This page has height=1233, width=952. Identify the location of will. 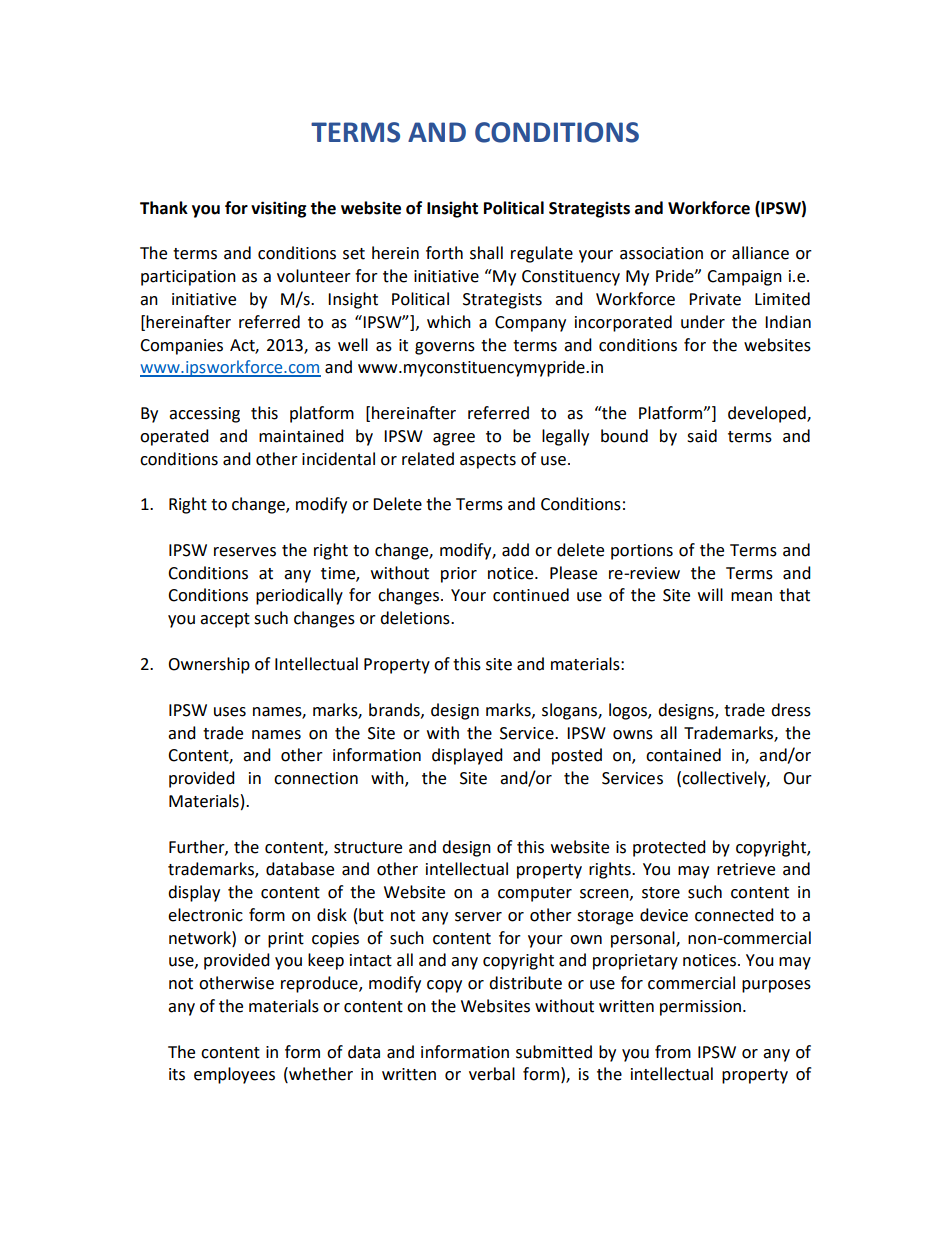
(710, 594).
